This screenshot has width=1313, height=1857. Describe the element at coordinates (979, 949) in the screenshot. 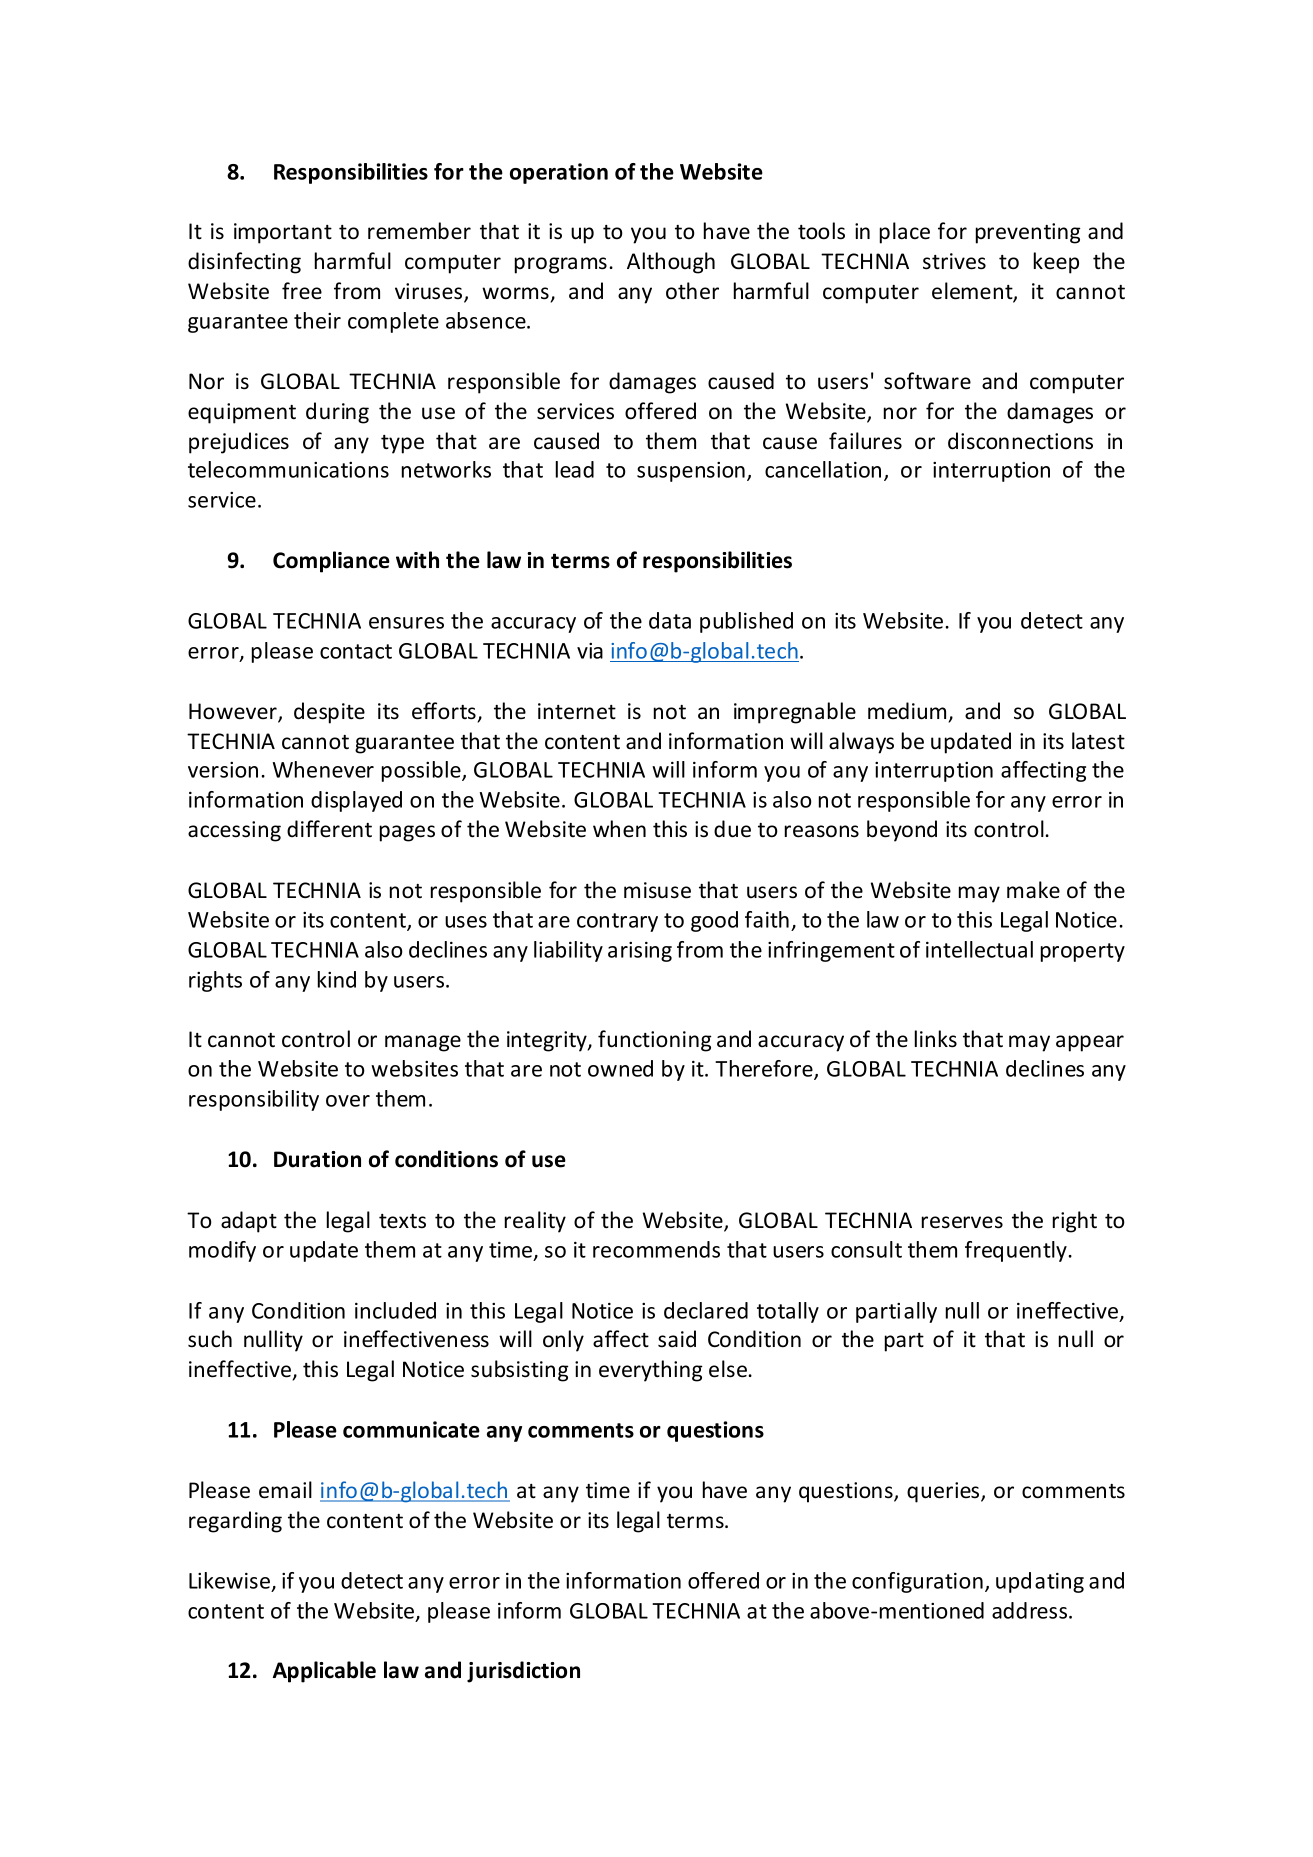

I see `intellectual` at that location.
